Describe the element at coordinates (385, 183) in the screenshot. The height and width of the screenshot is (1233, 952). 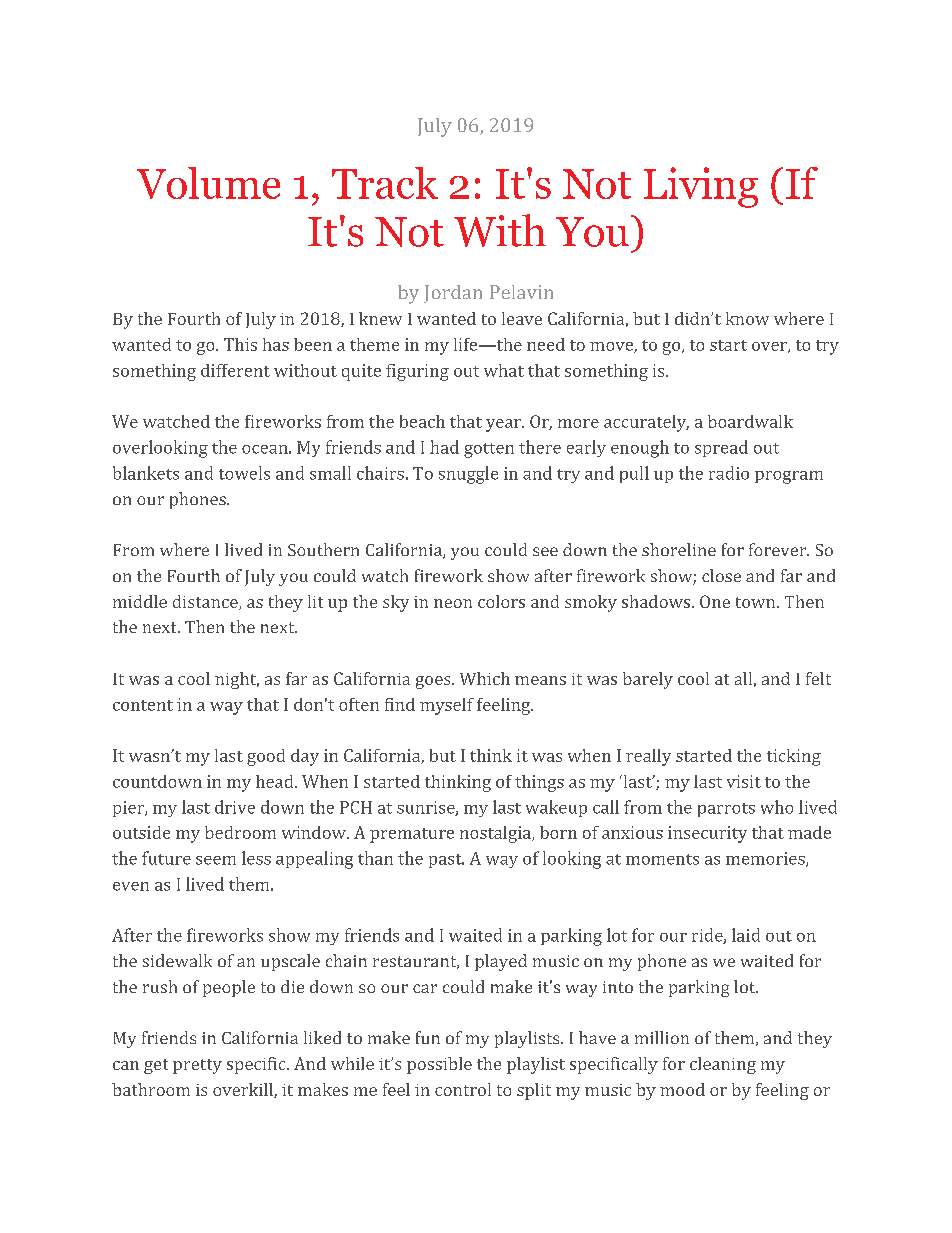
I see `Track` at that location.
